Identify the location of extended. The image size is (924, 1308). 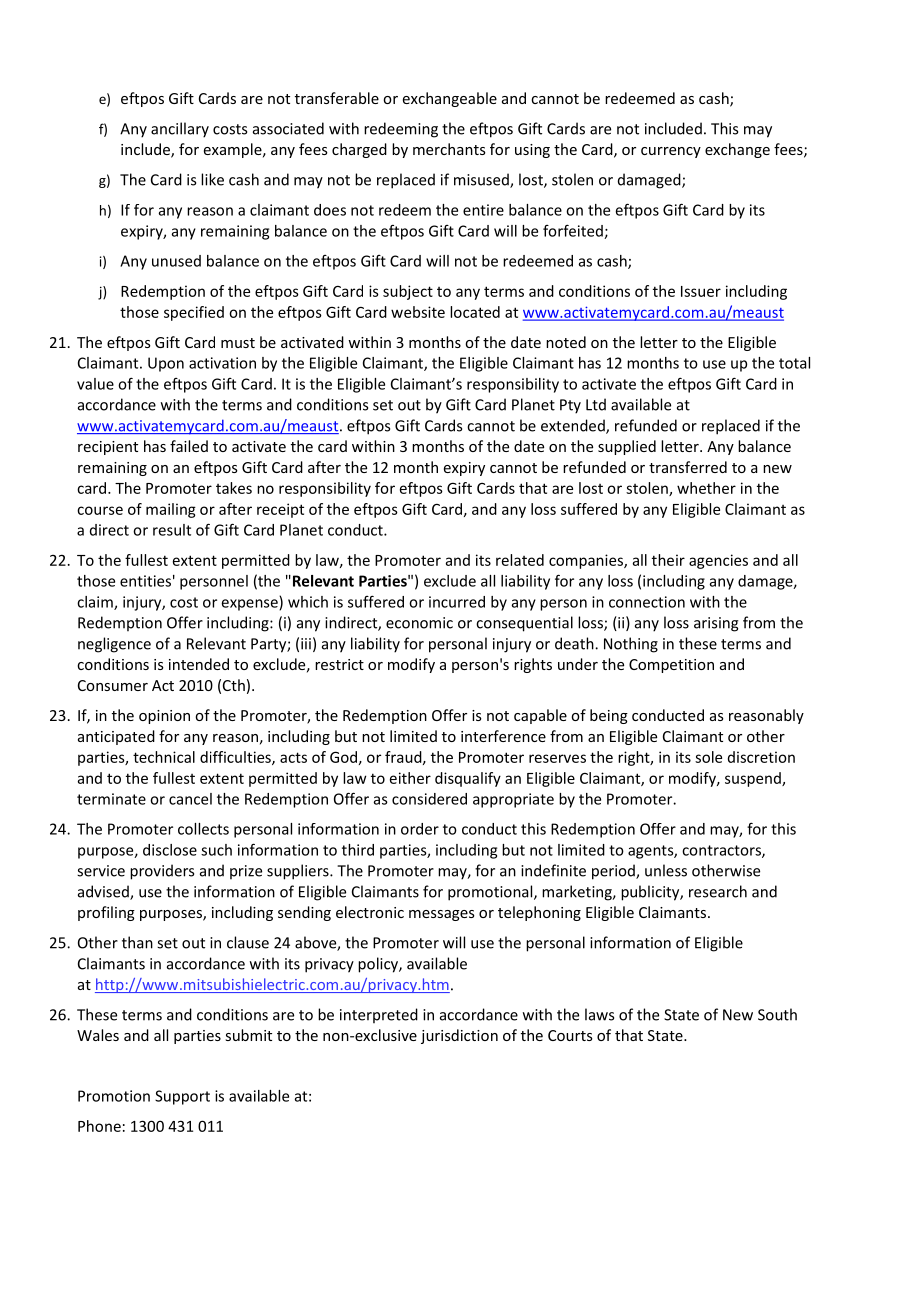
(574, 426).
